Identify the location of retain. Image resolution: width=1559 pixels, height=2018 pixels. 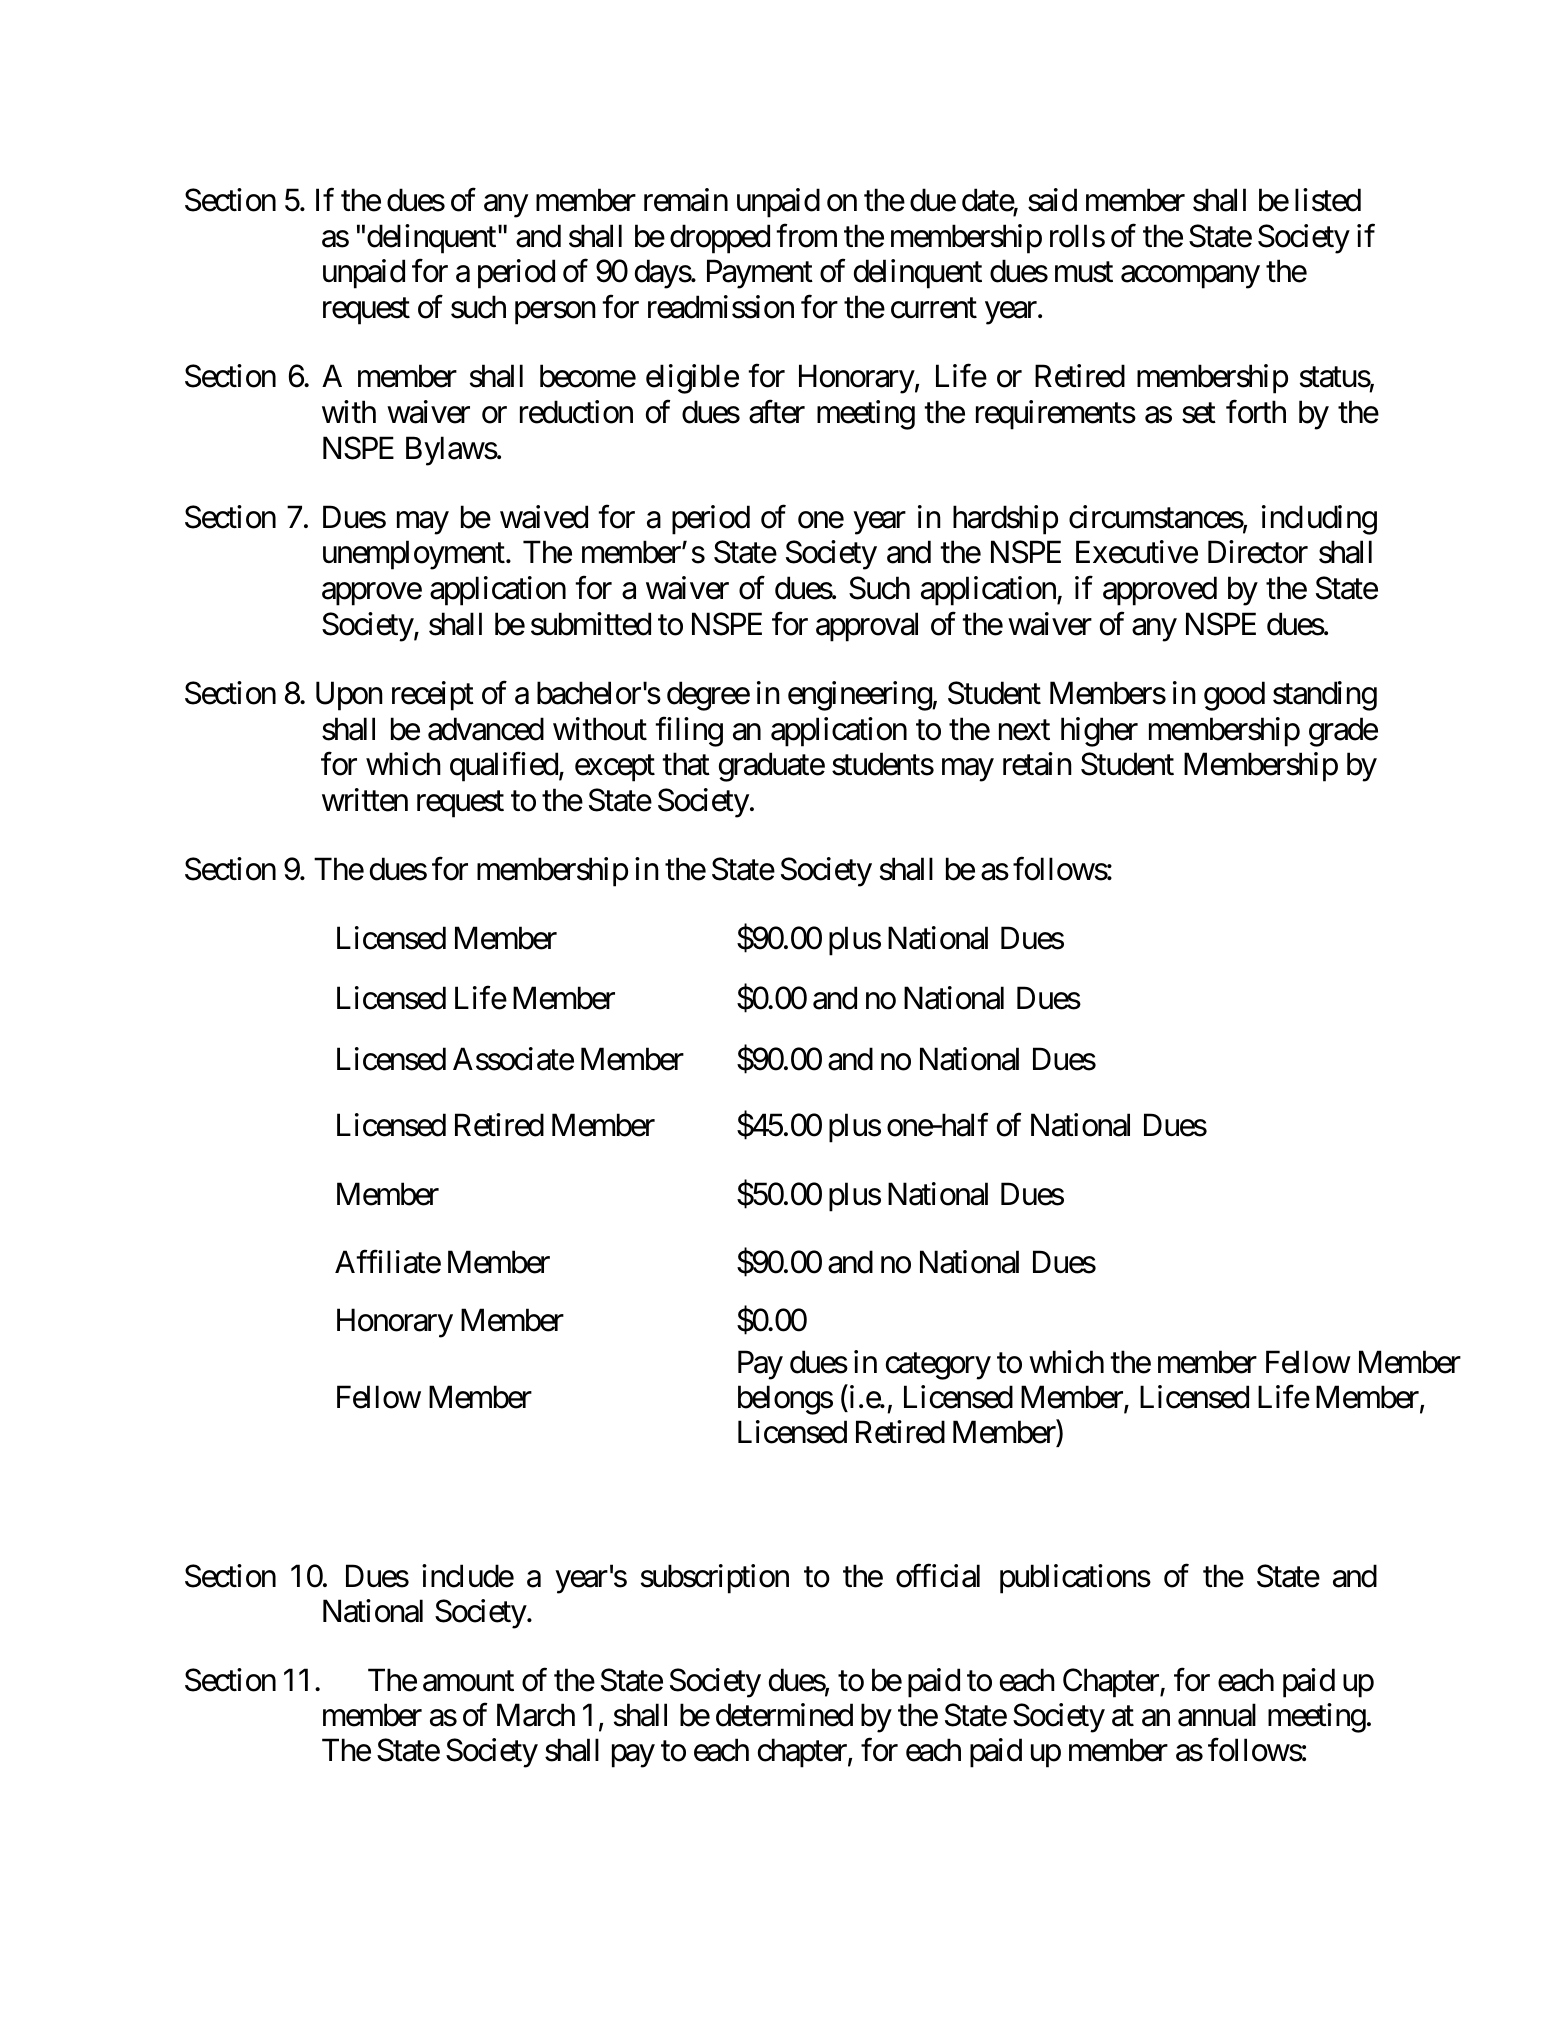
(1037, 764).
